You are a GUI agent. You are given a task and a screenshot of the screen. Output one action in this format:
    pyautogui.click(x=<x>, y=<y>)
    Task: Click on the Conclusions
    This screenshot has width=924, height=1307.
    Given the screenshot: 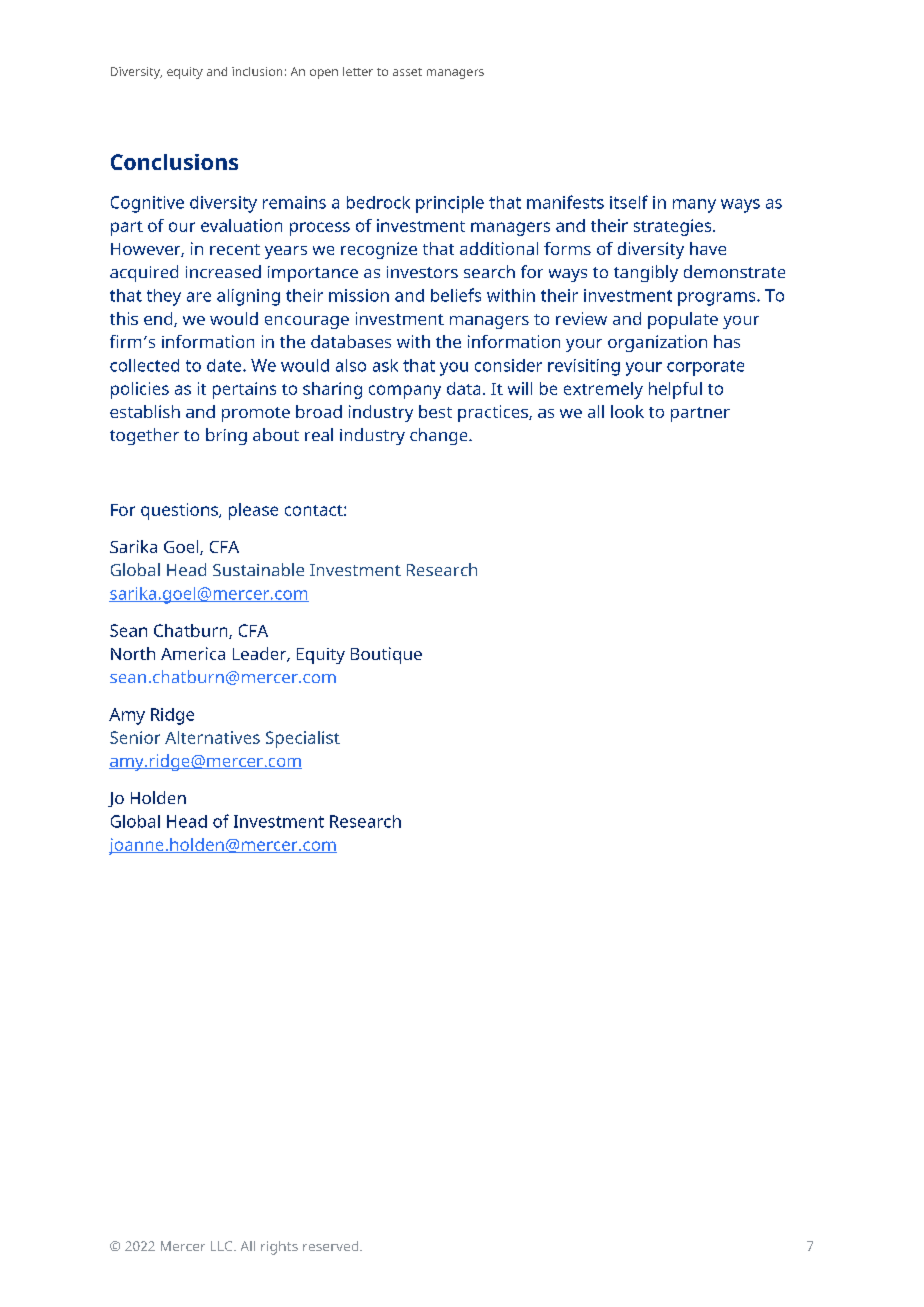 What is the action you would take?
    pyautogui.click(x=174, y=162)
